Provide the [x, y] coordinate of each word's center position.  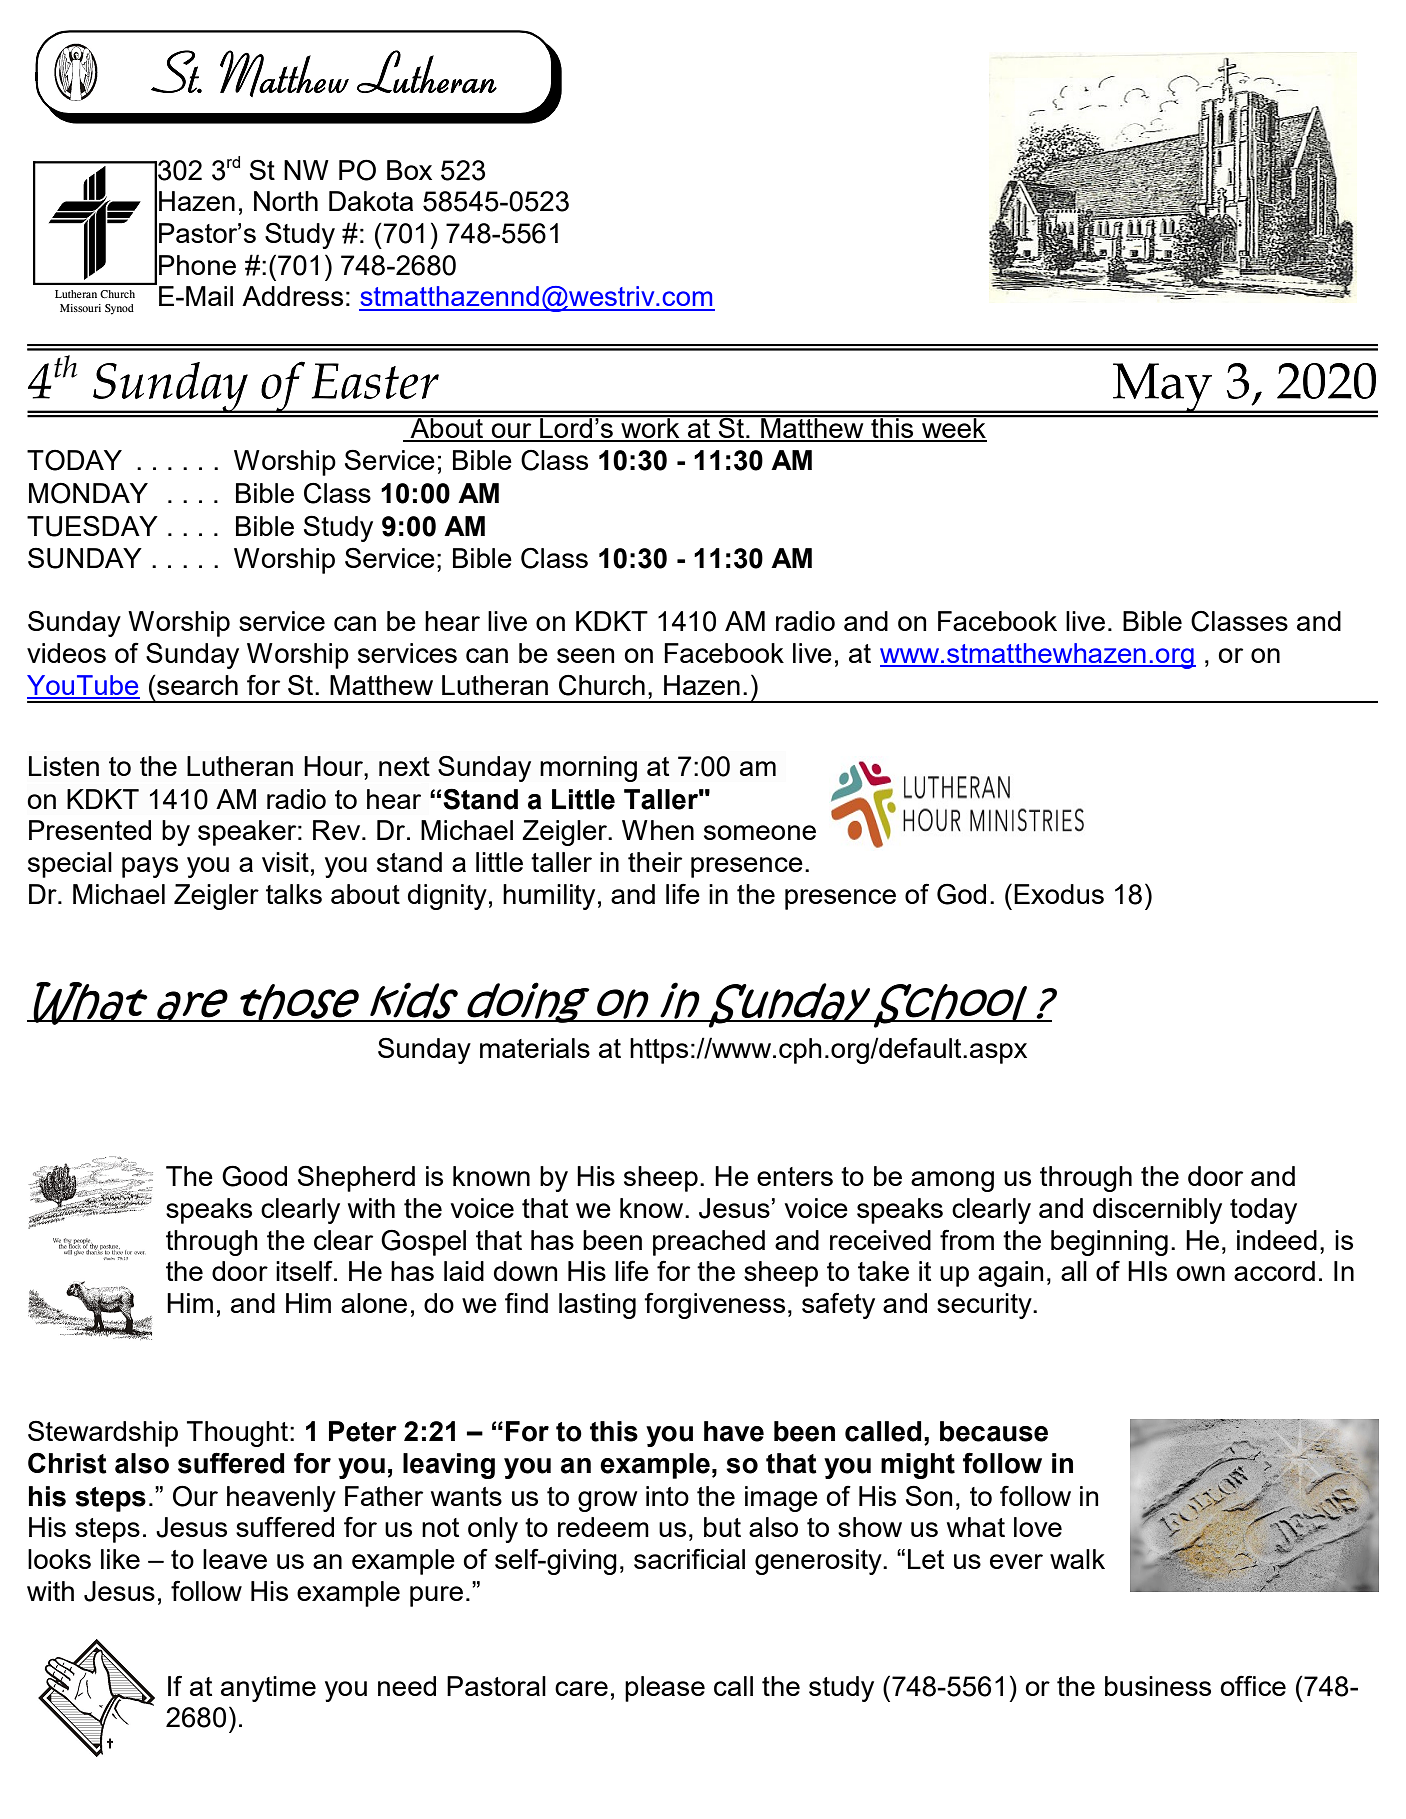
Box [409, 170]
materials [535, 1048]
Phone [197, 265]
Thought [237, 1434]
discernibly [1157, 1211]
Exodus [1059, 894]
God [961, 894]
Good [254, 1176]
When [658, 830]
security [985, 1306]
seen [586, 655]
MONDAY [88, 493]
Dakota [371, 201]
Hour [334, 766]
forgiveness [714, 1305]
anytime [268, 1689]
